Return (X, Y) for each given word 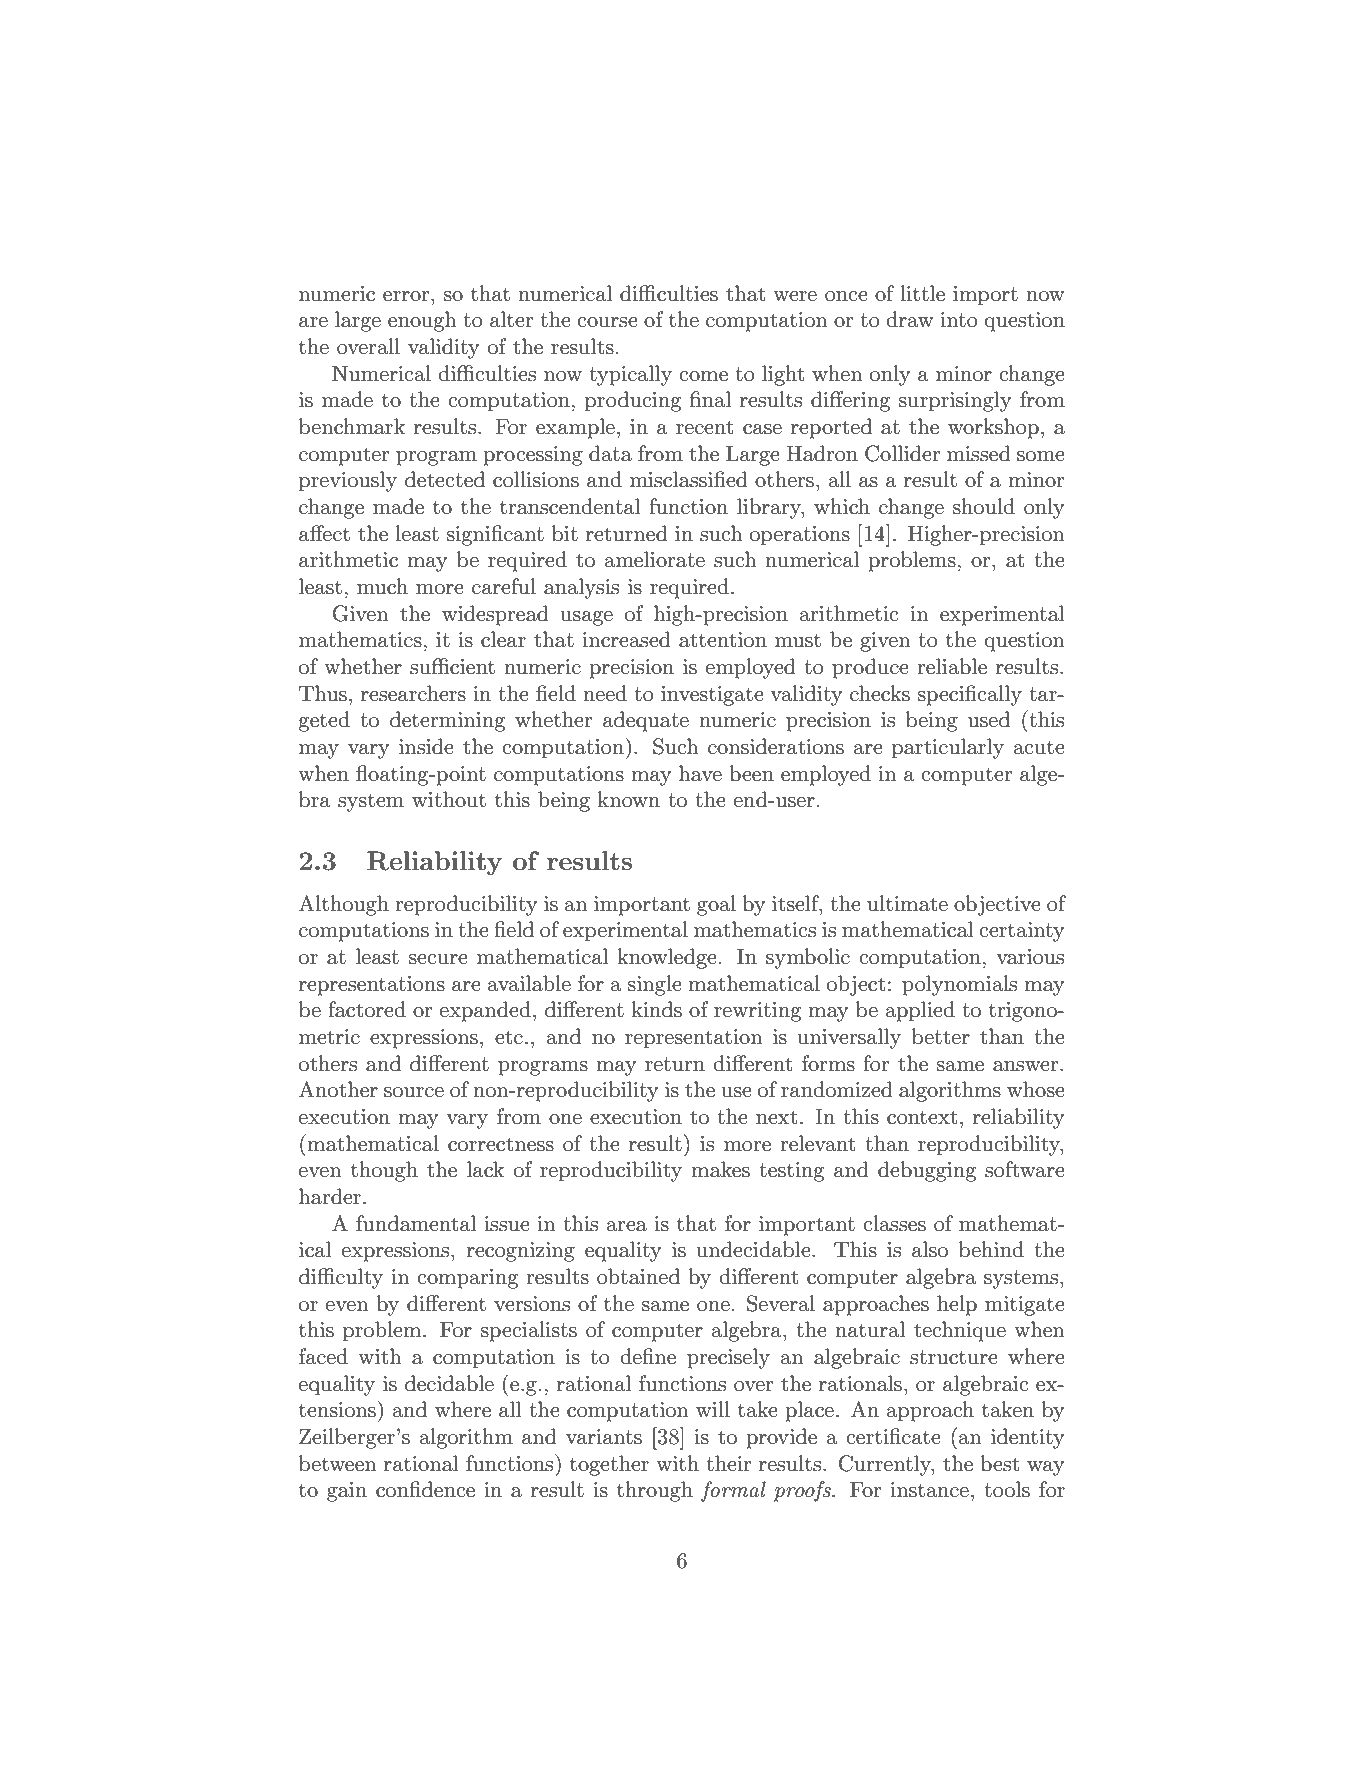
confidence (425, 1489)
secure (438, 959)
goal (716, 905)
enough (422, 321)
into (959, 320)
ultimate (907, 903)
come (703, 376)
